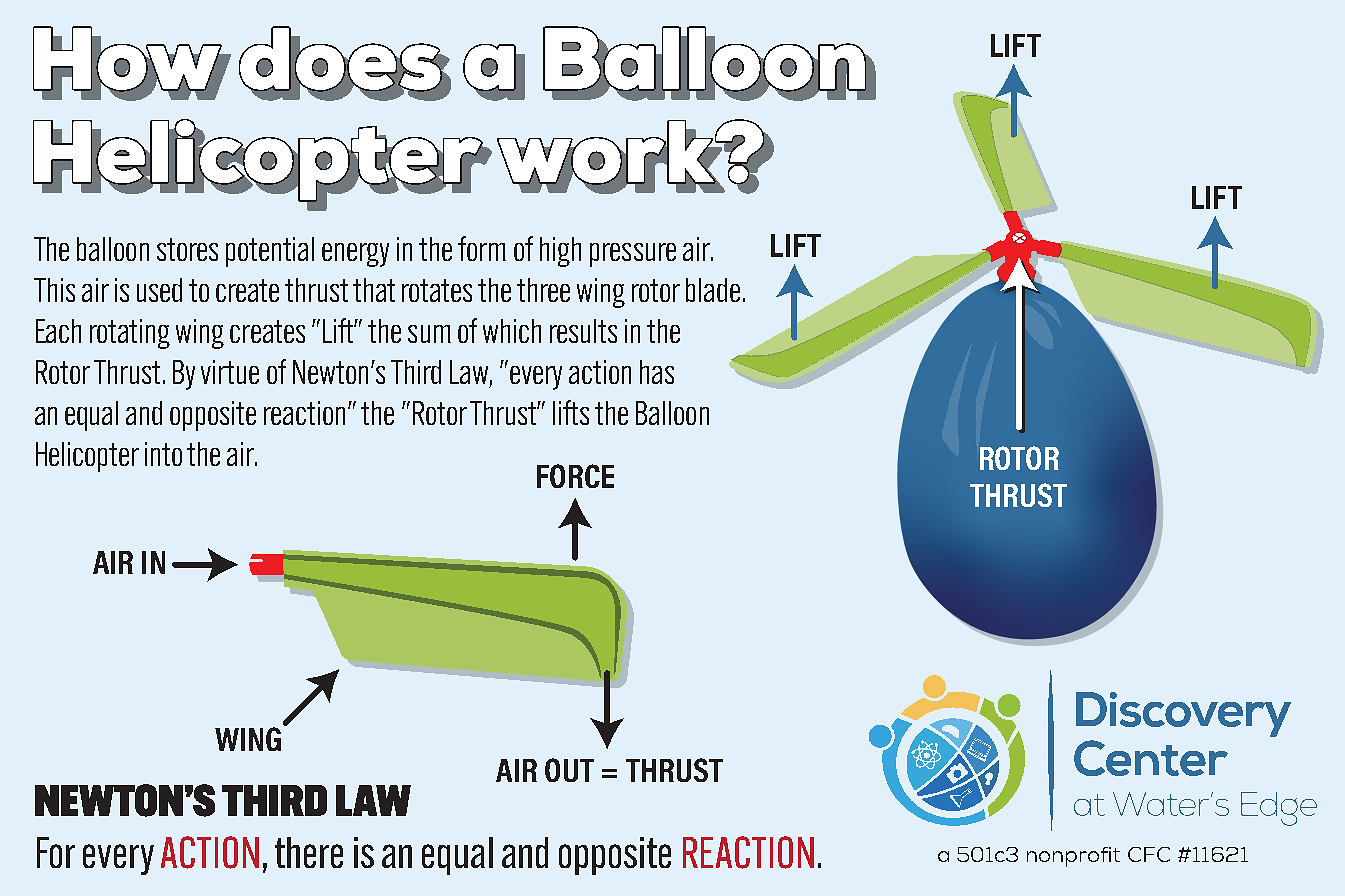 The image size is (1345, 896). I want to click on nonprofit, so click(1073, 857).
